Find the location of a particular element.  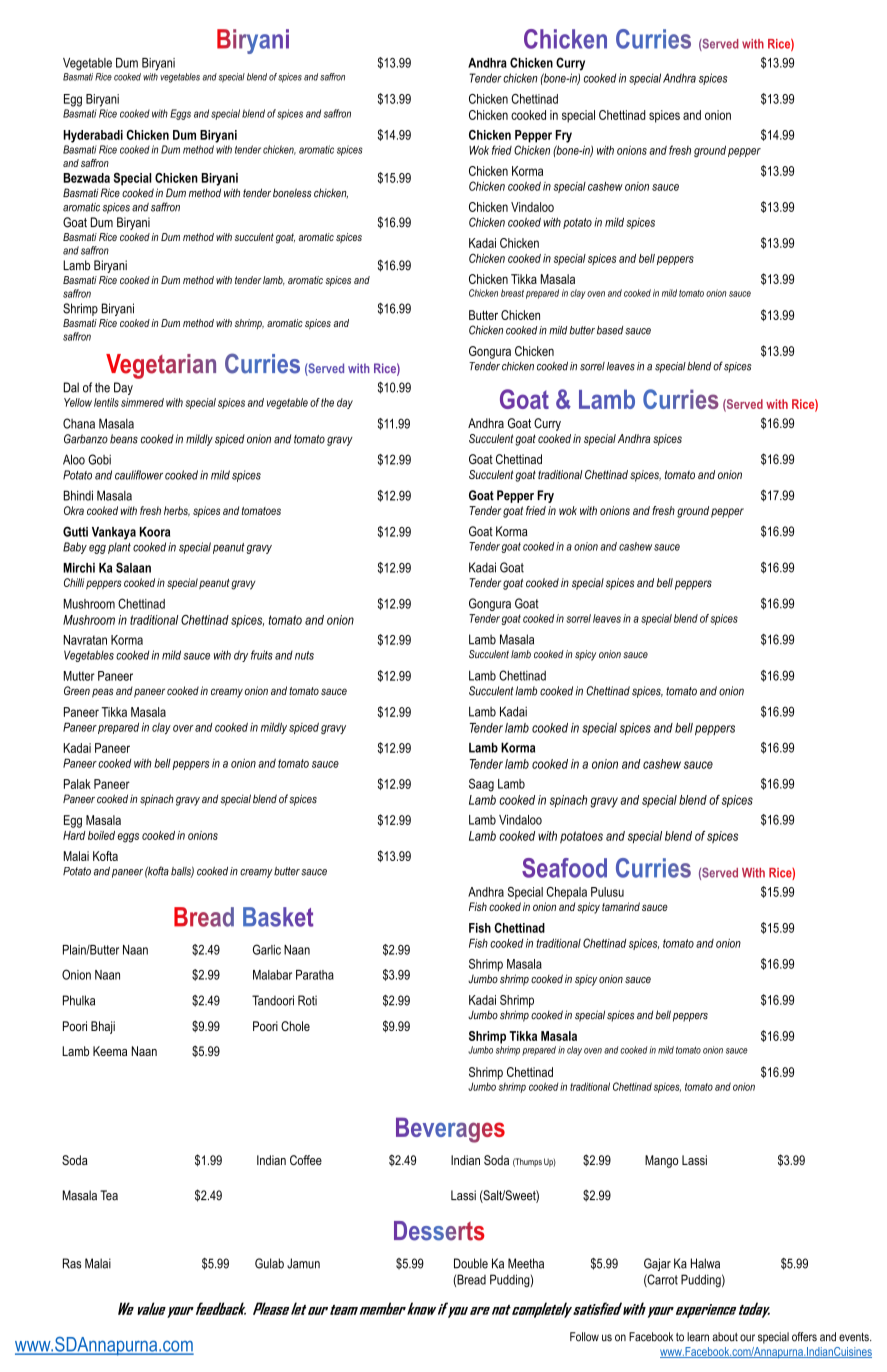

Halwa is located at coordinates (705, 1263).
